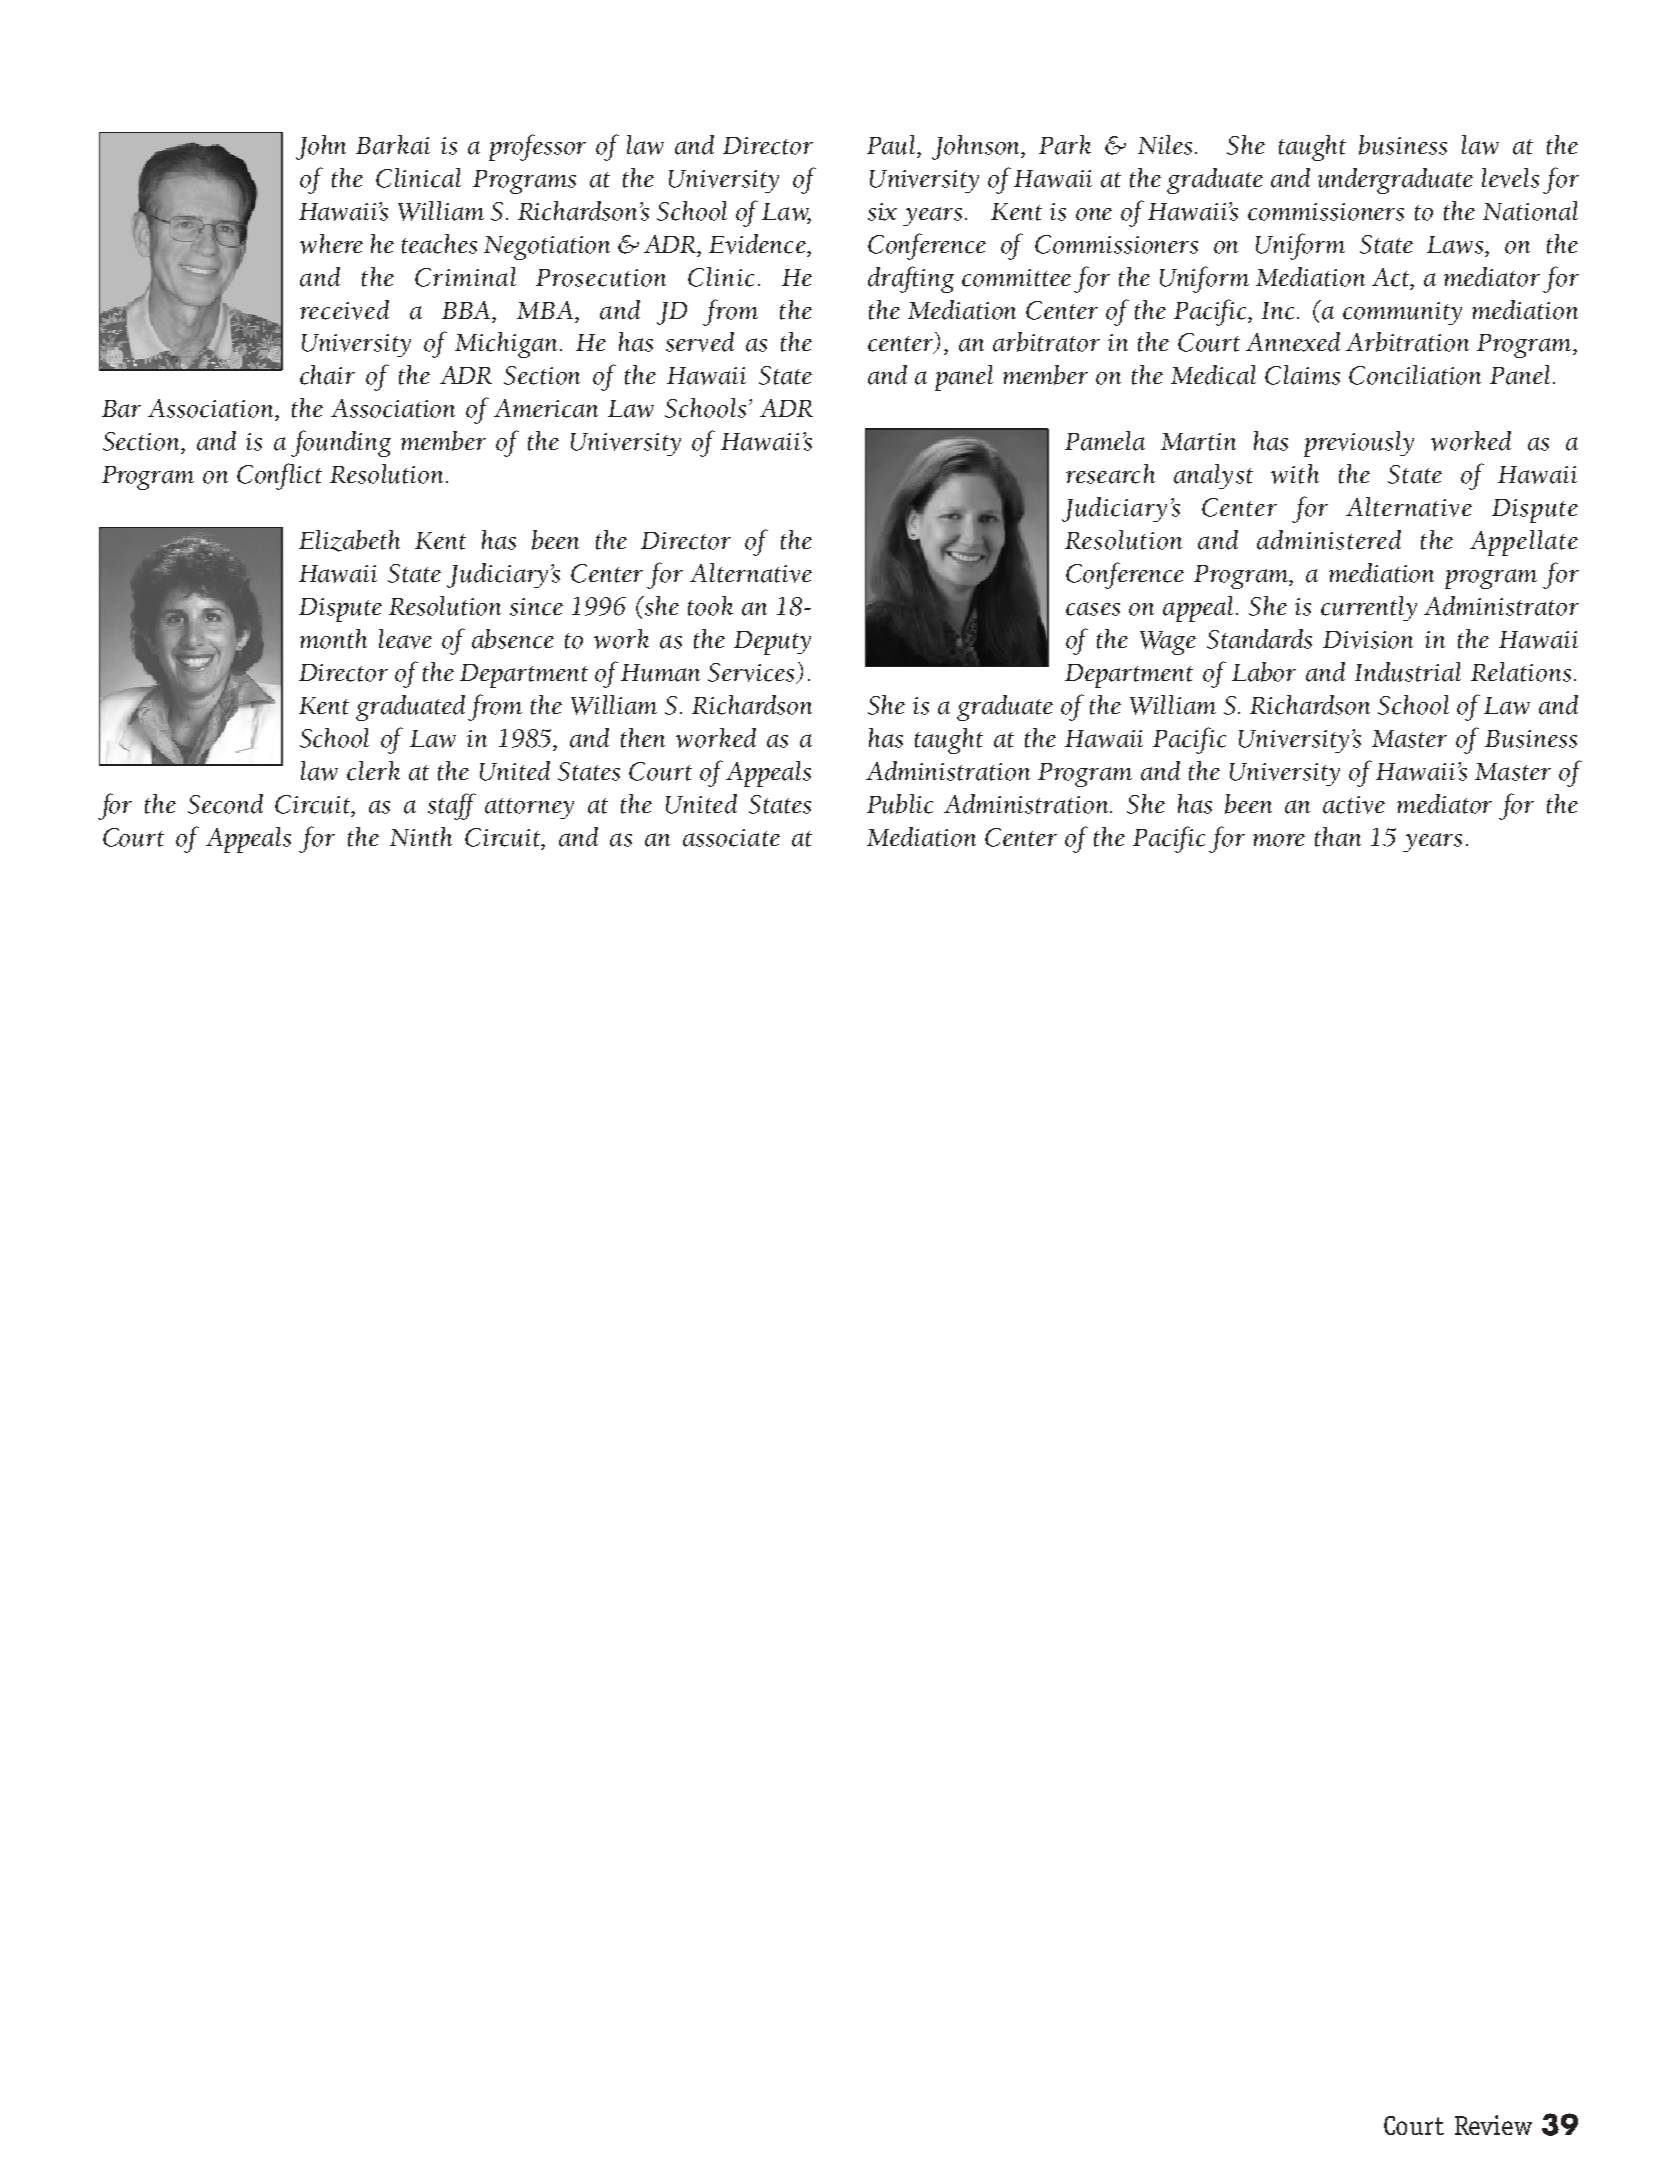  Describe the element at coordinates (1279, 840) in the screenshot. I see `more` at that location.
